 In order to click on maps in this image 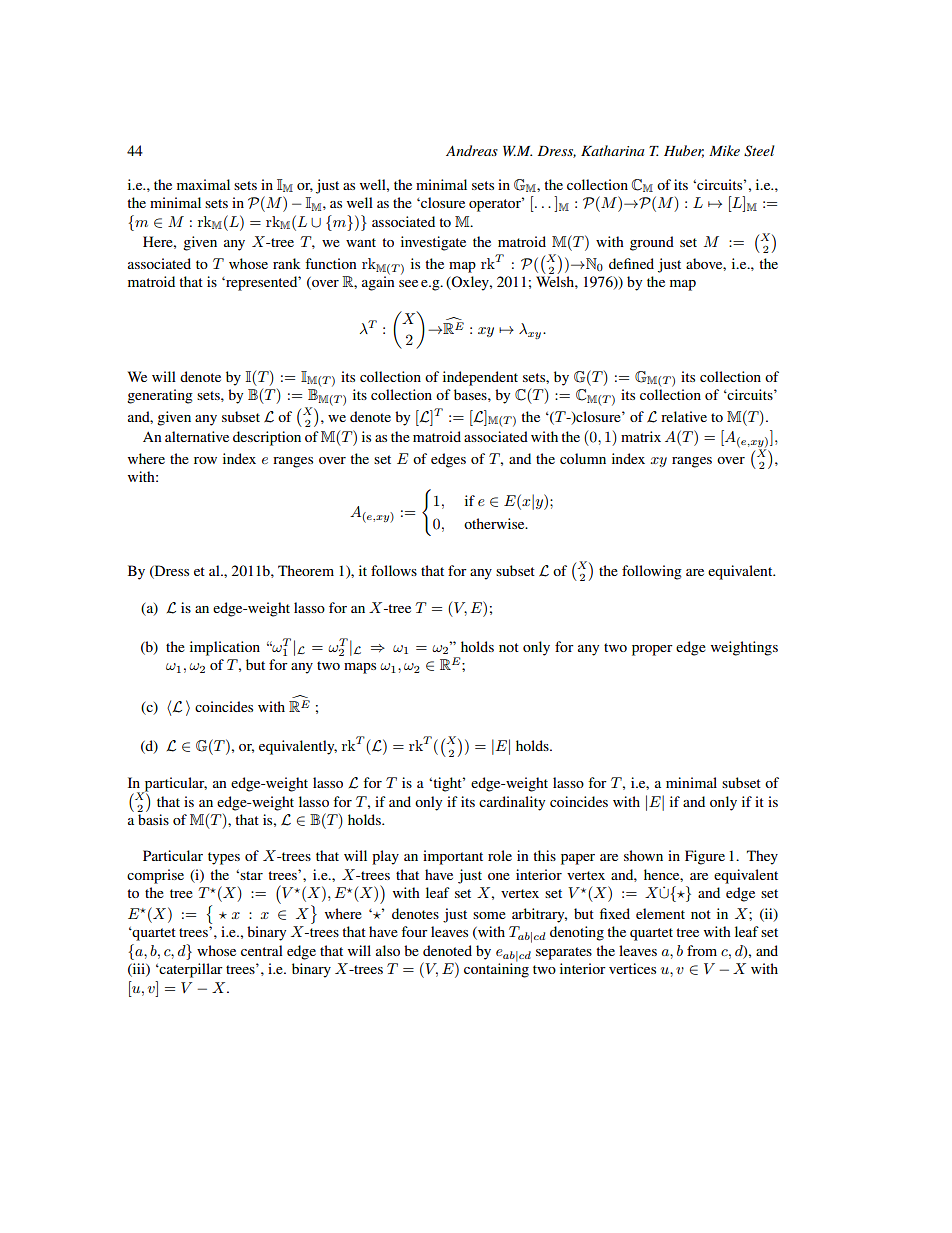, I will do `click(360, 668)`.
